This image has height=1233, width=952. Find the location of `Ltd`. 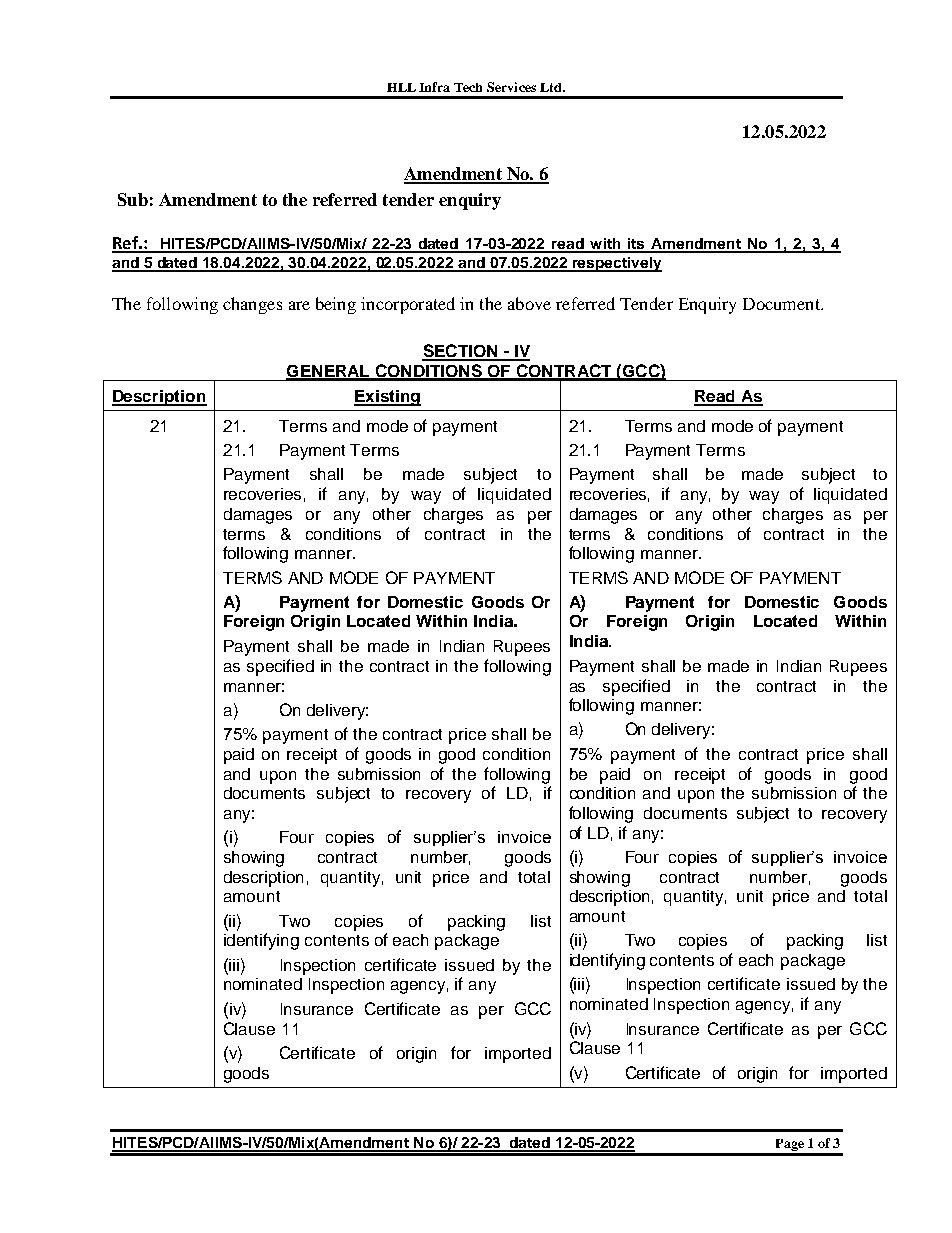

Ltd is located at coordinates (552, 87).
